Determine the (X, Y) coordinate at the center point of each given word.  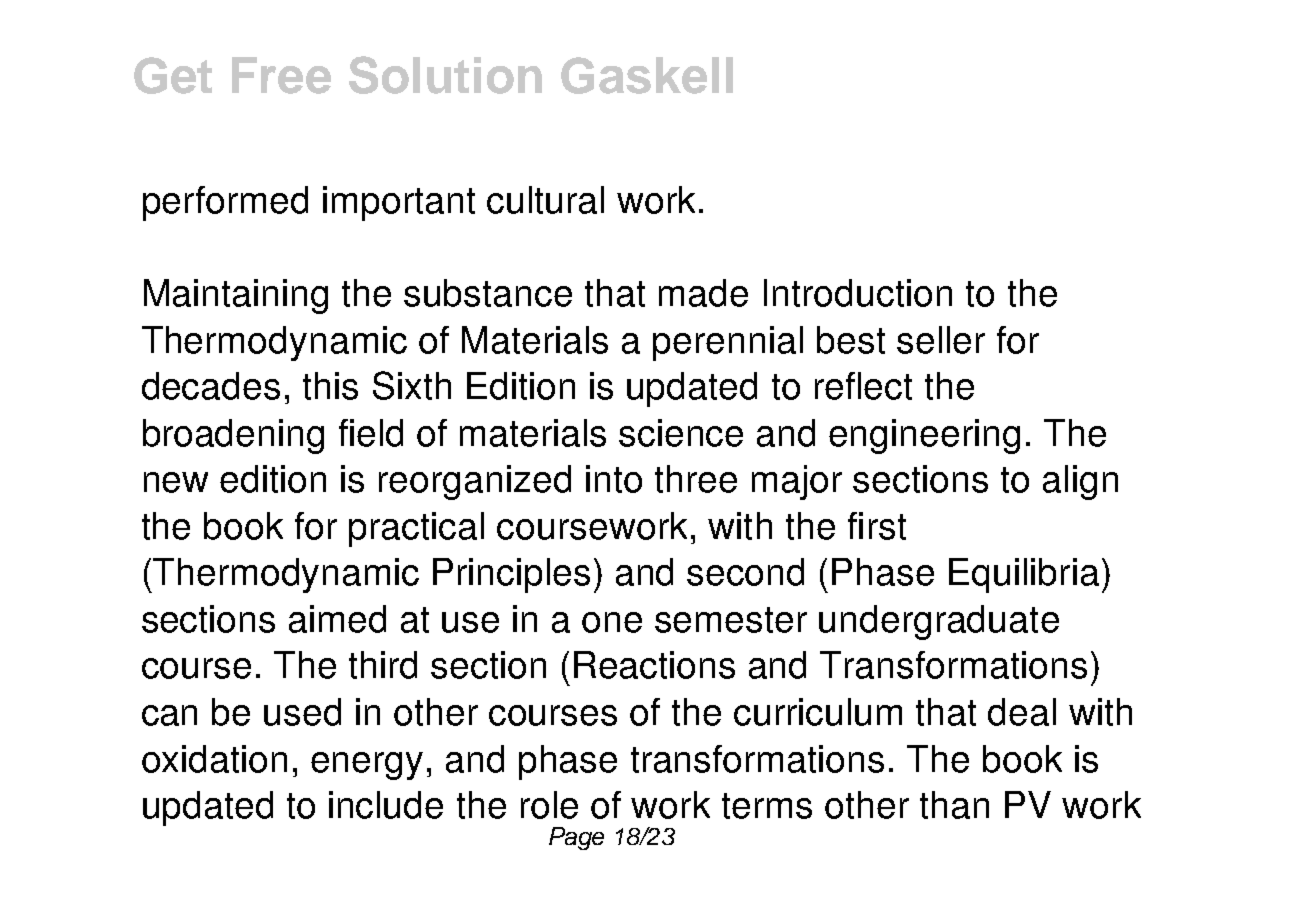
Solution (445, 75)
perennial (728, 343)
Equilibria (1024, 575)
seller (941, 340)
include (386, 805)
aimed (337, 619)
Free (281, 75)
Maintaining (236, 296)
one (612, 622)
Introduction (858, 293)
